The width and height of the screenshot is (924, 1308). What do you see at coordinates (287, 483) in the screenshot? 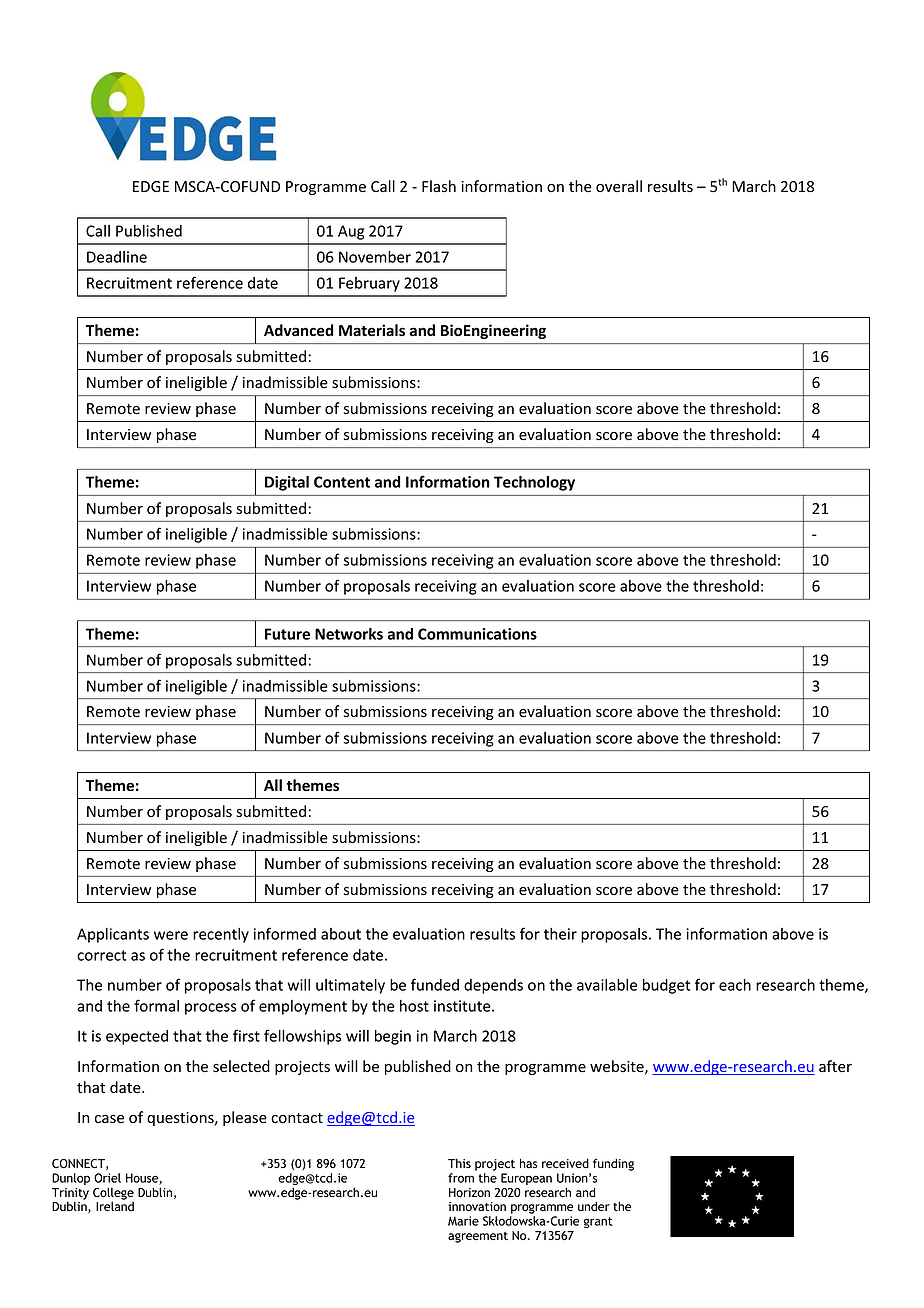
I see `Digital` at bounding box center [287, 483].
